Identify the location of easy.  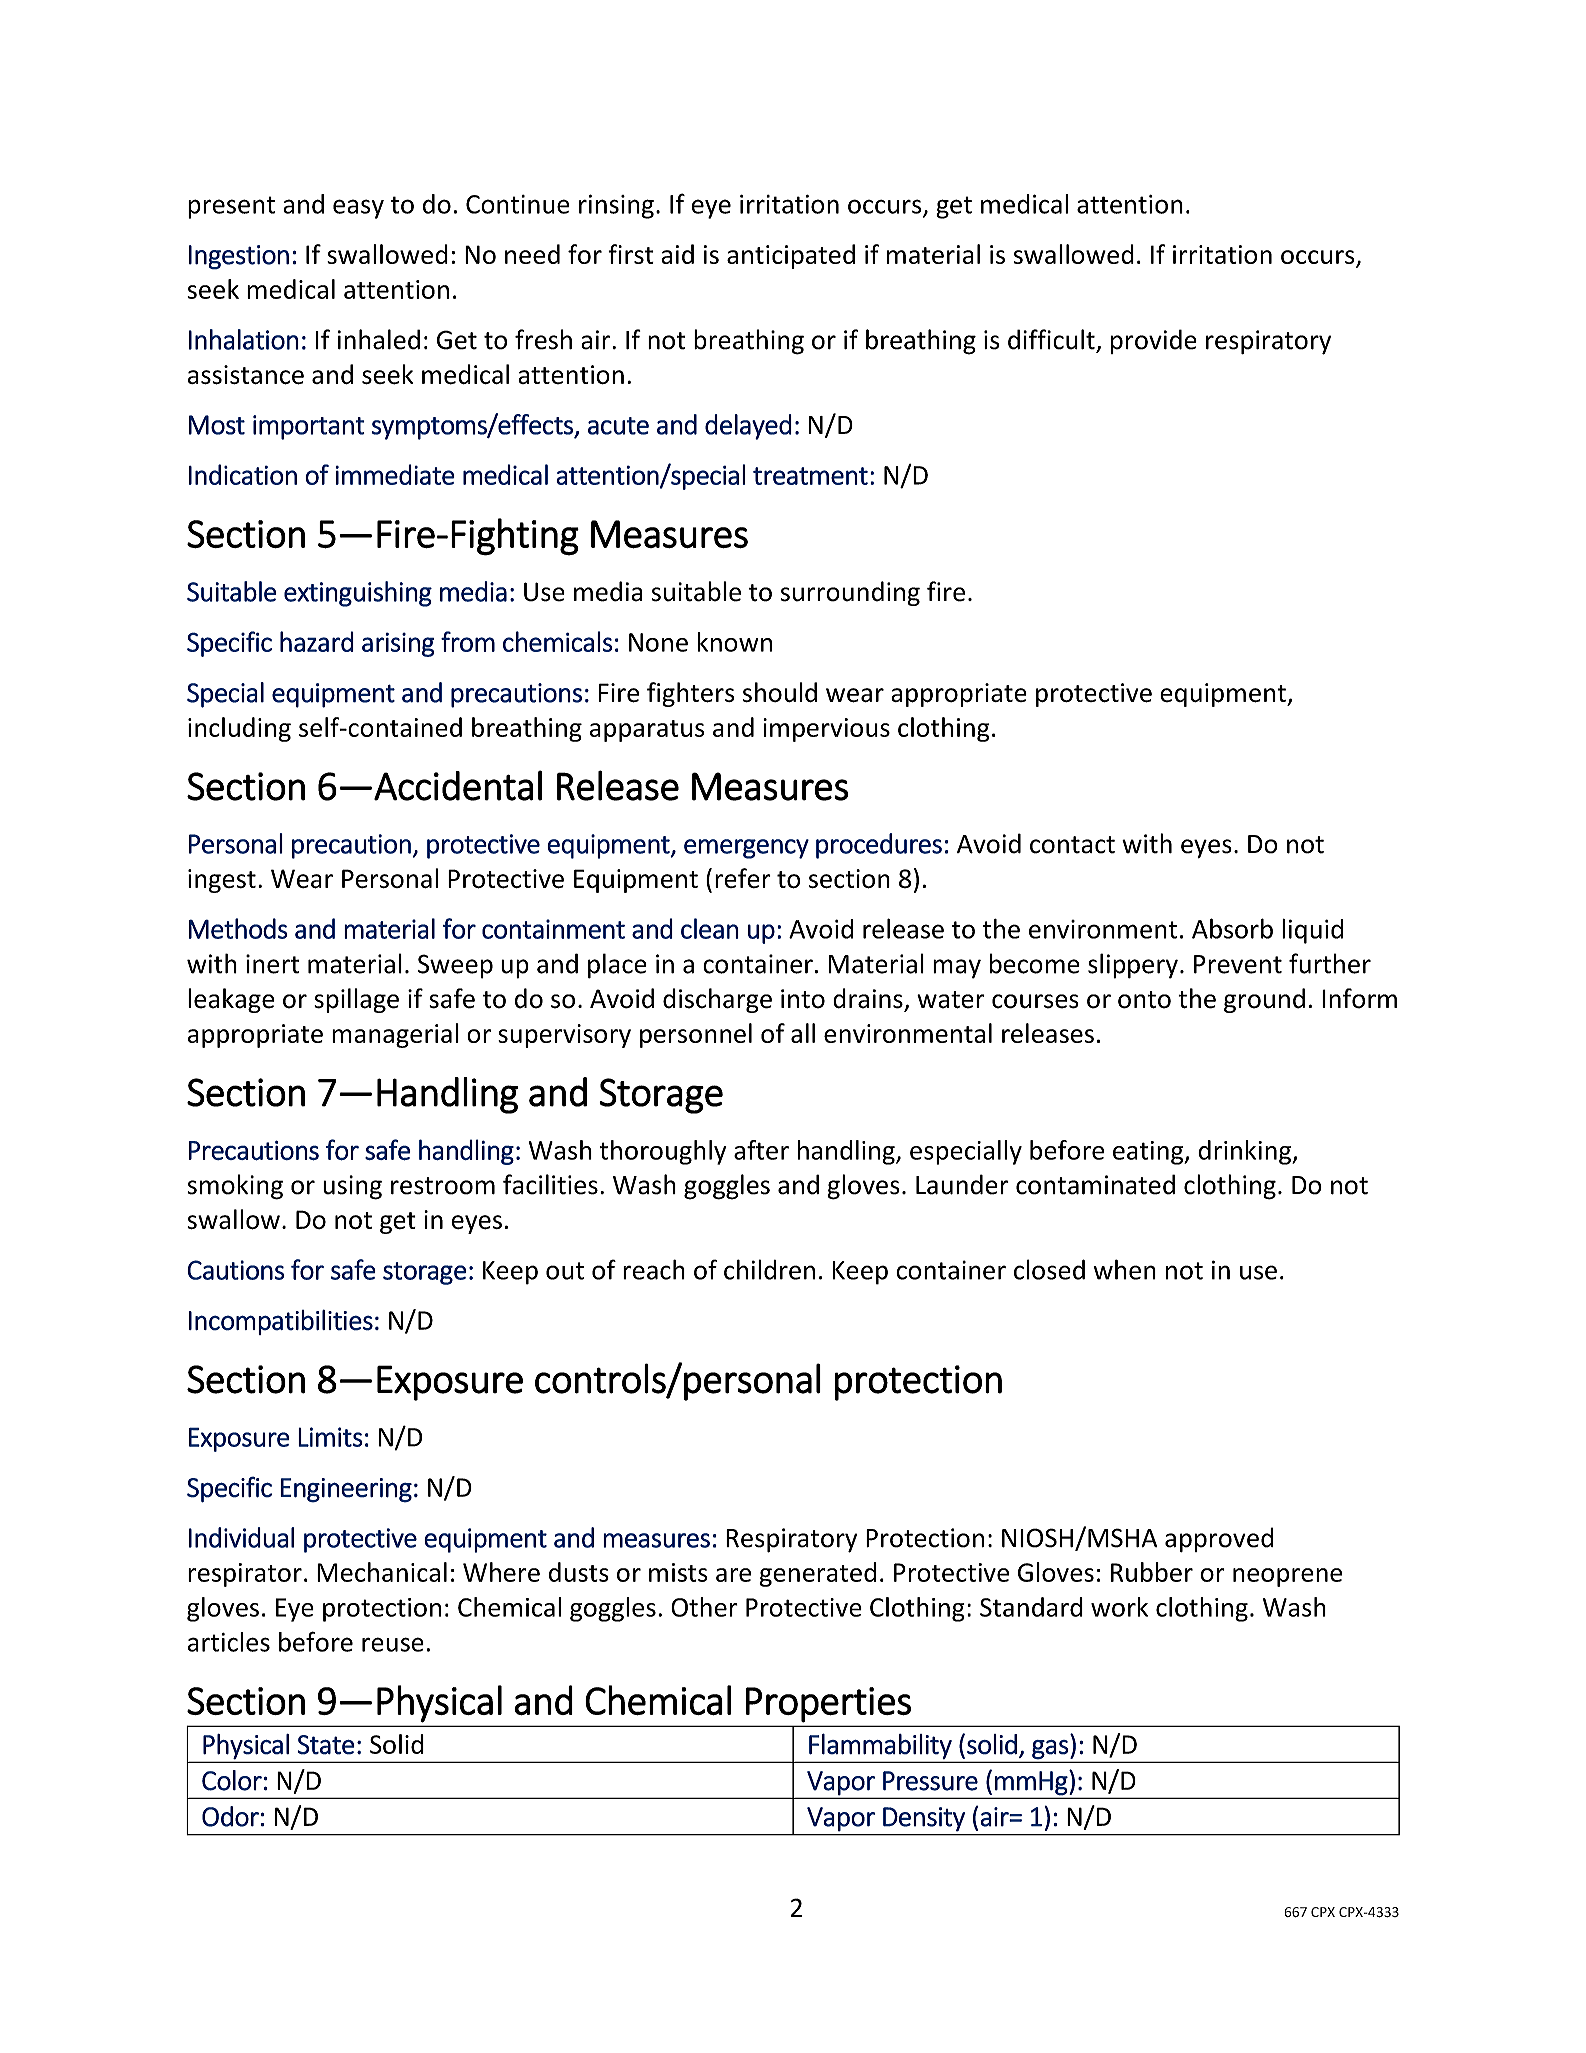
(358, 209).
